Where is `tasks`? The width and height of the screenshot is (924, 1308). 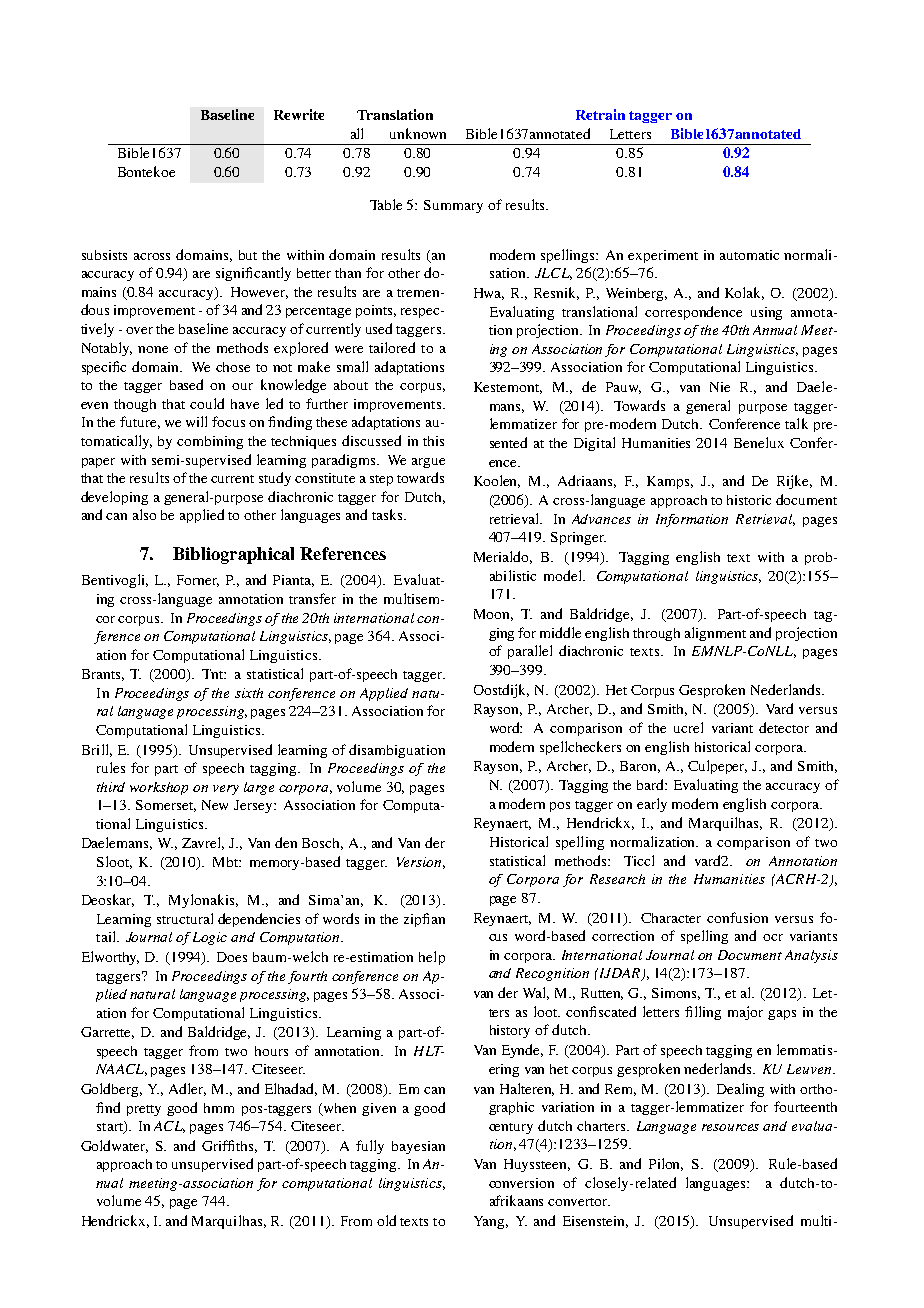
tasks is located at coordinates (388, 514).
